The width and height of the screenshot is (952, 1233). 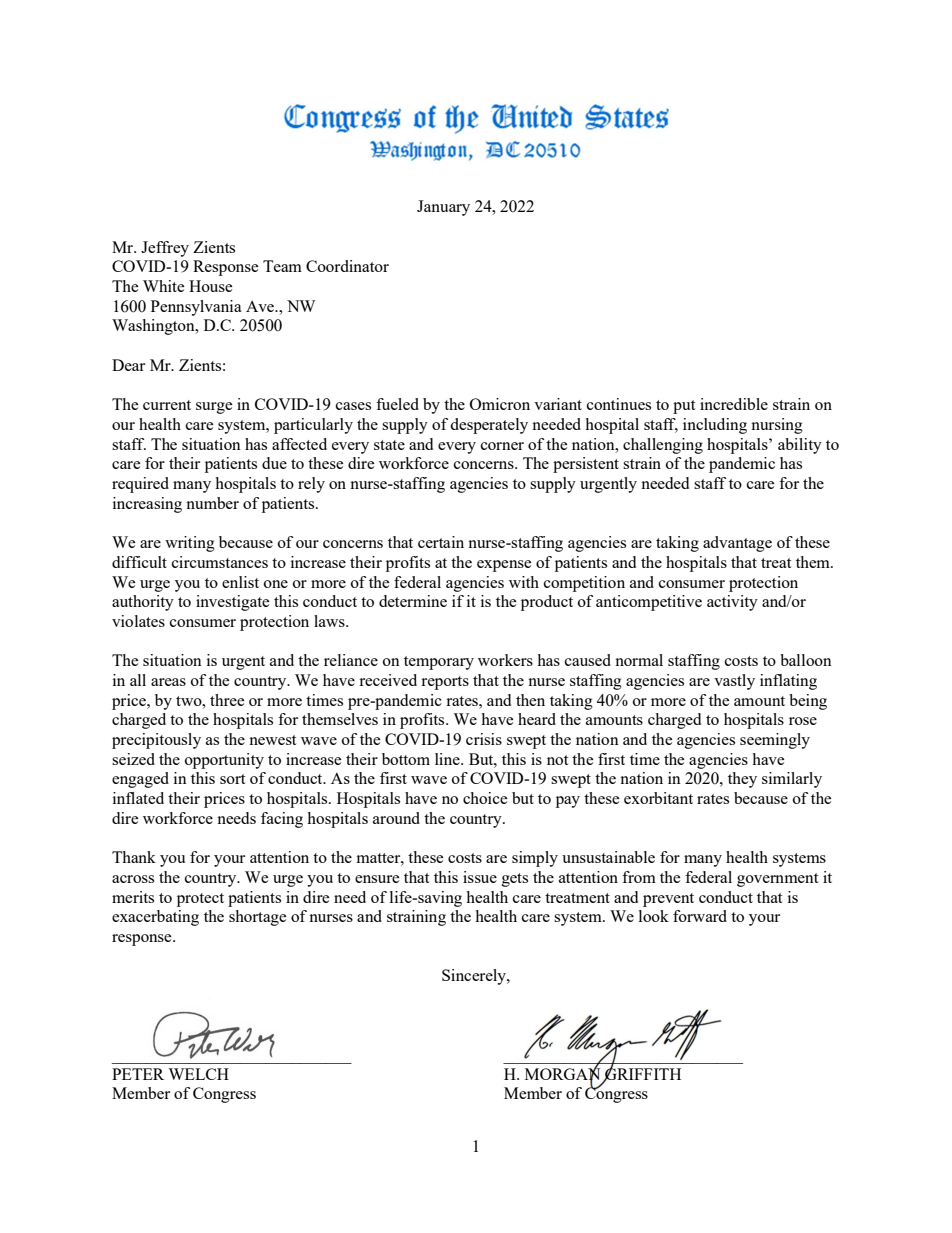 I want to click on investigate, so click(x=232, y=603).
